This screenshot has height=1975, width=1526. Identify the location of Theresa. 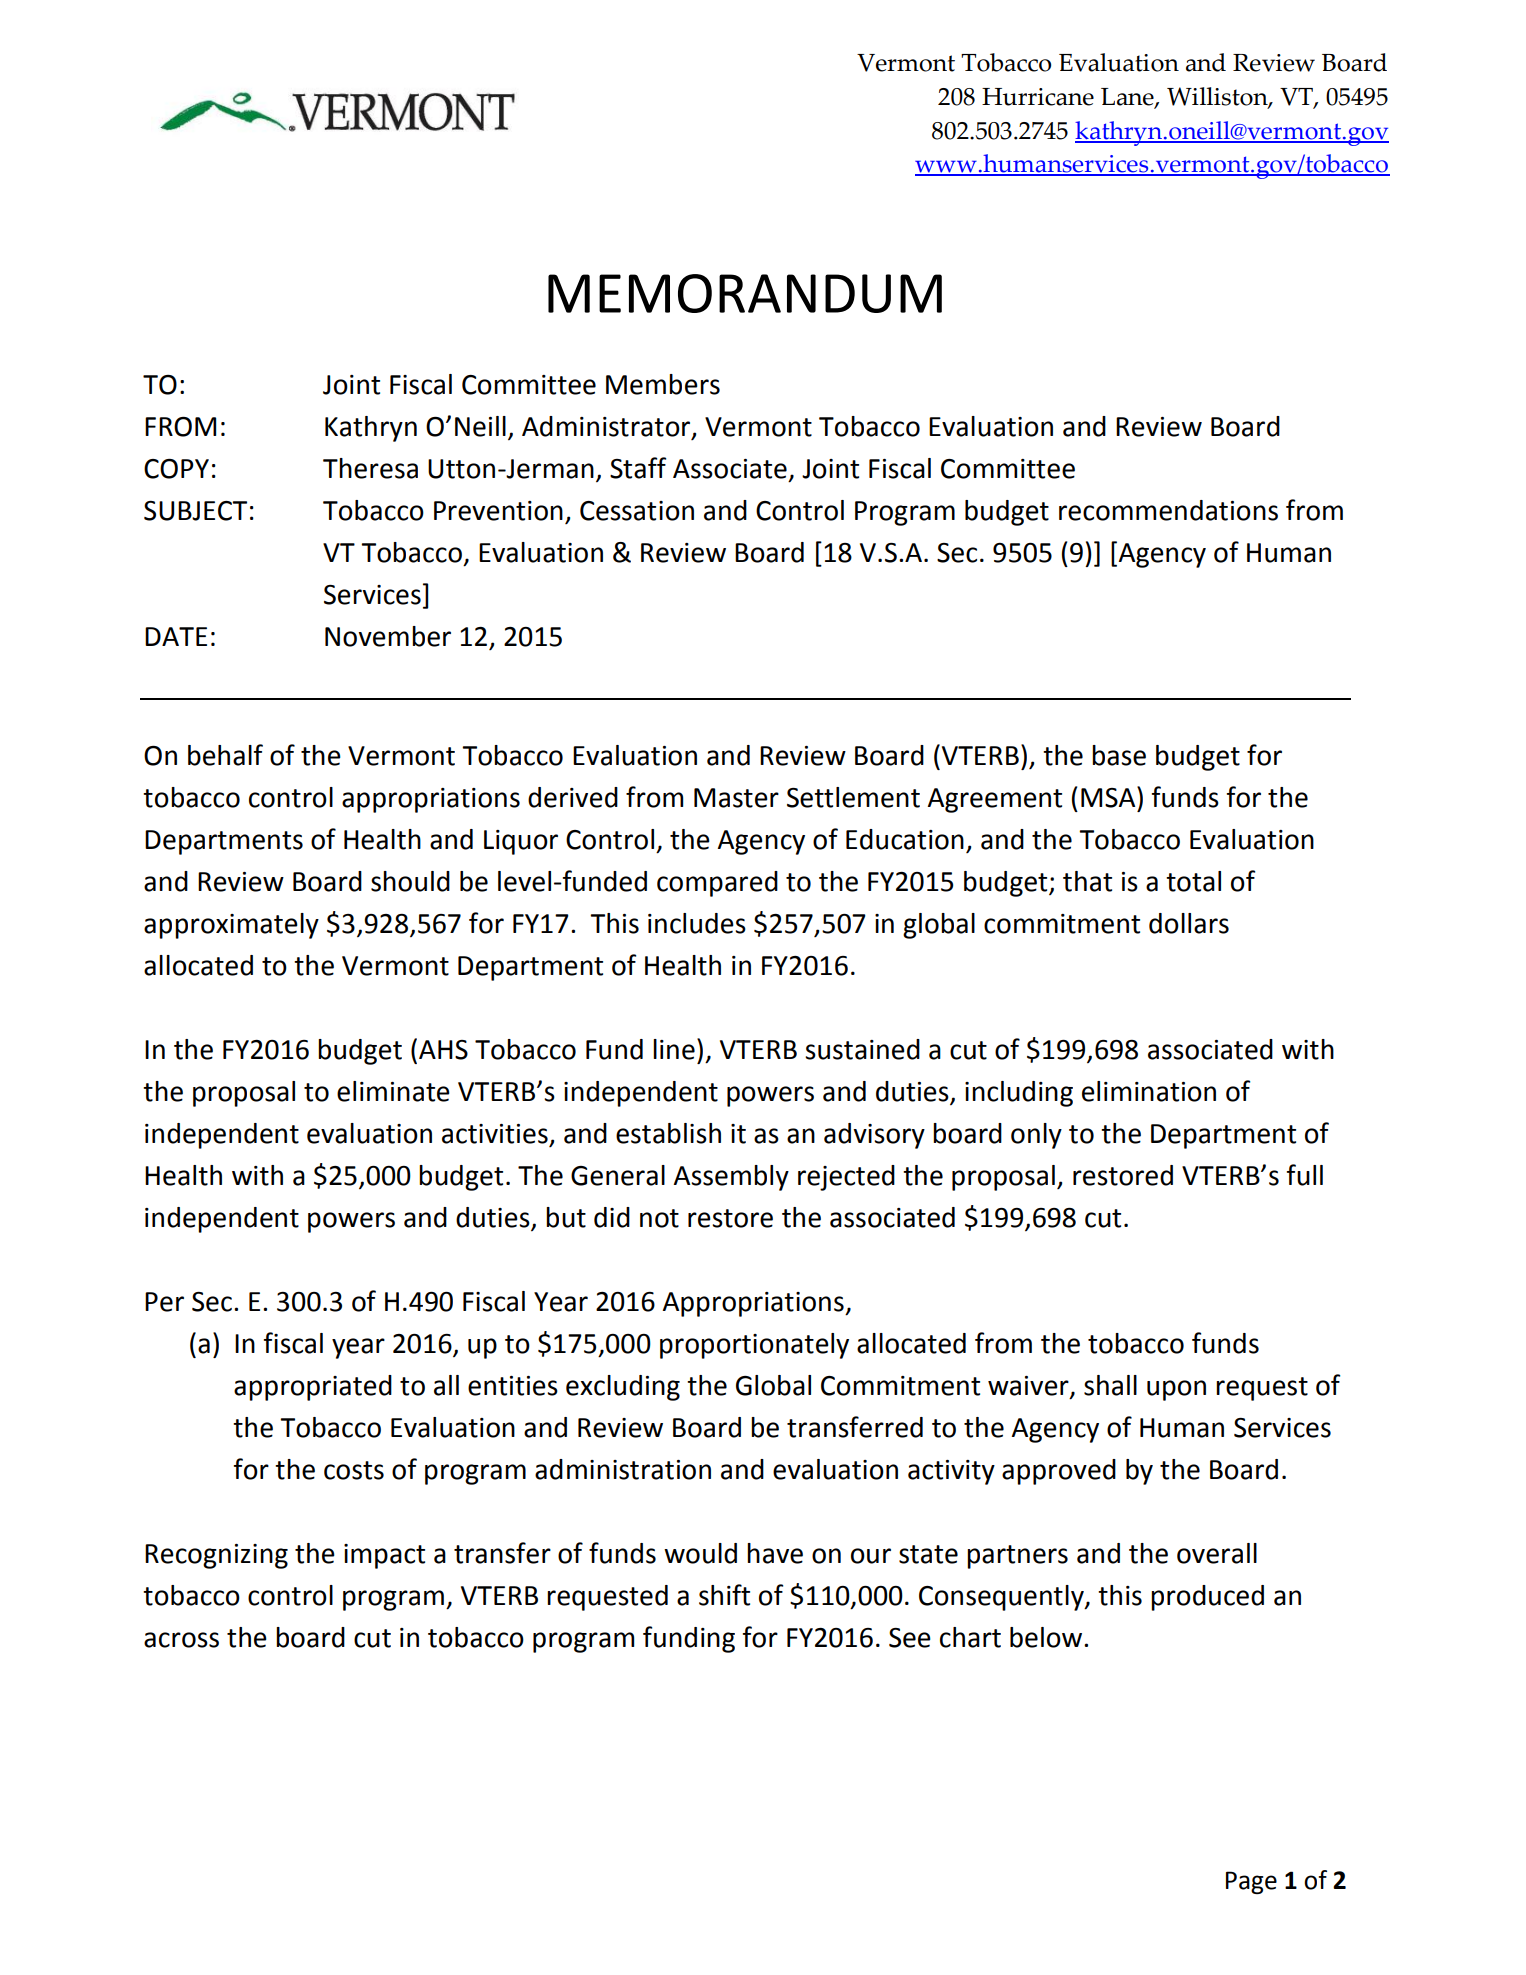
(370, 468).
